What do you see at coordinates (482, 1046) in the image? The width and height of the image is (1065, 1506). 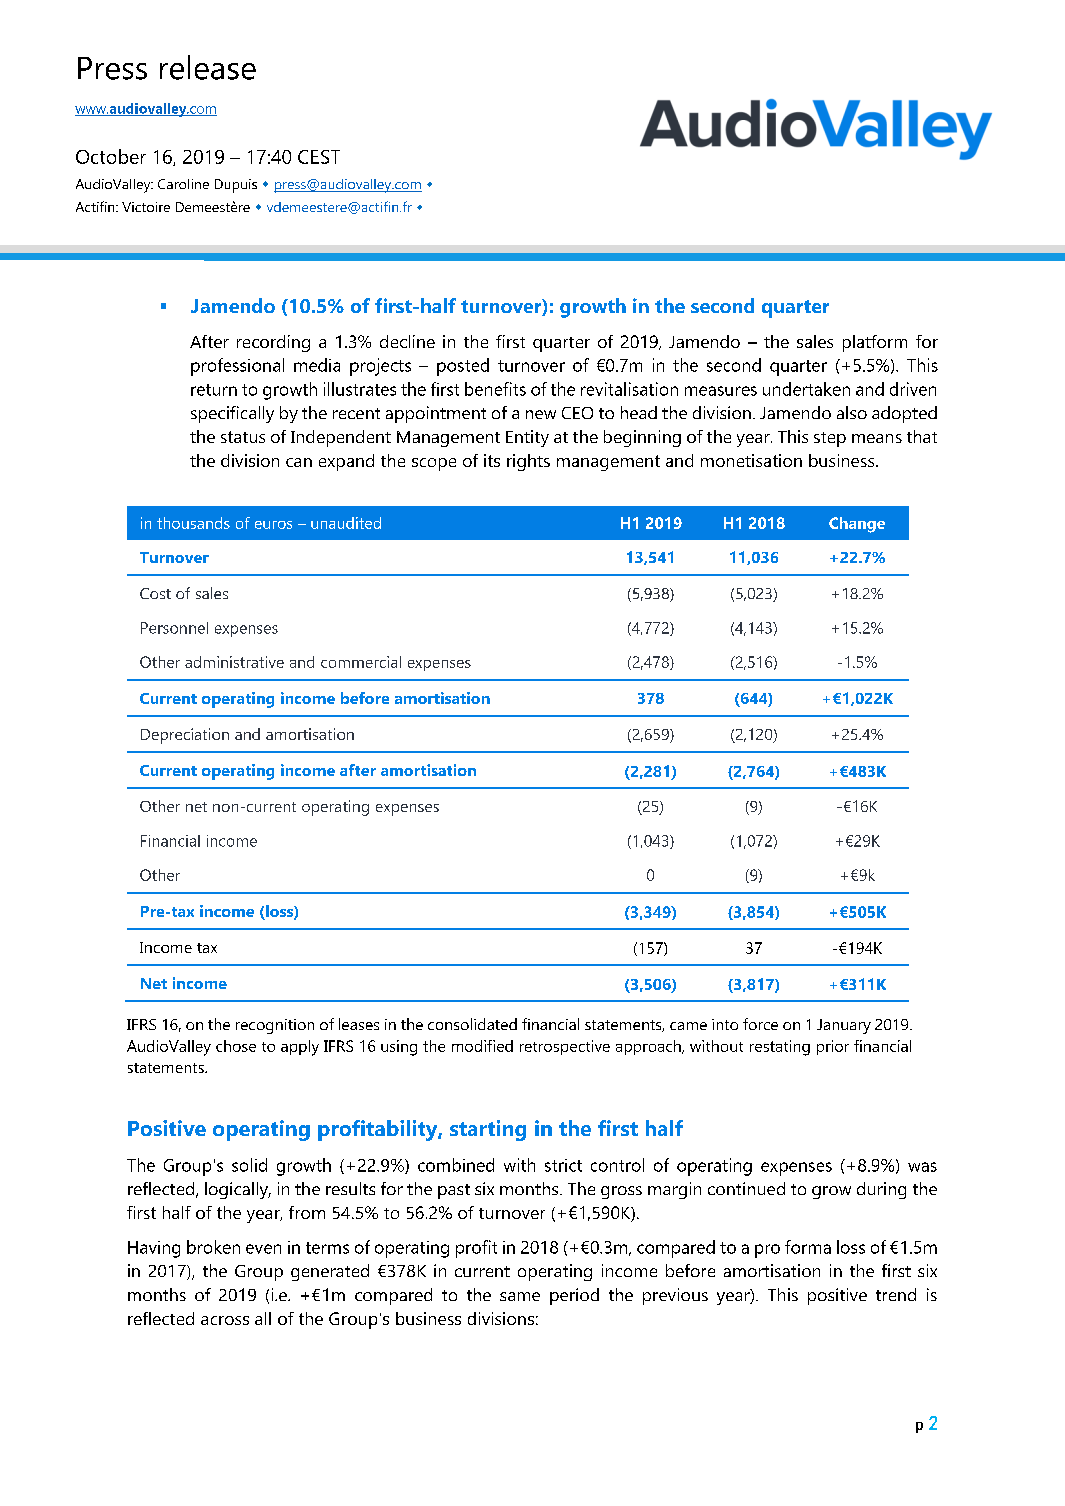 I see `modified` at bounding box center [482, 1046].
